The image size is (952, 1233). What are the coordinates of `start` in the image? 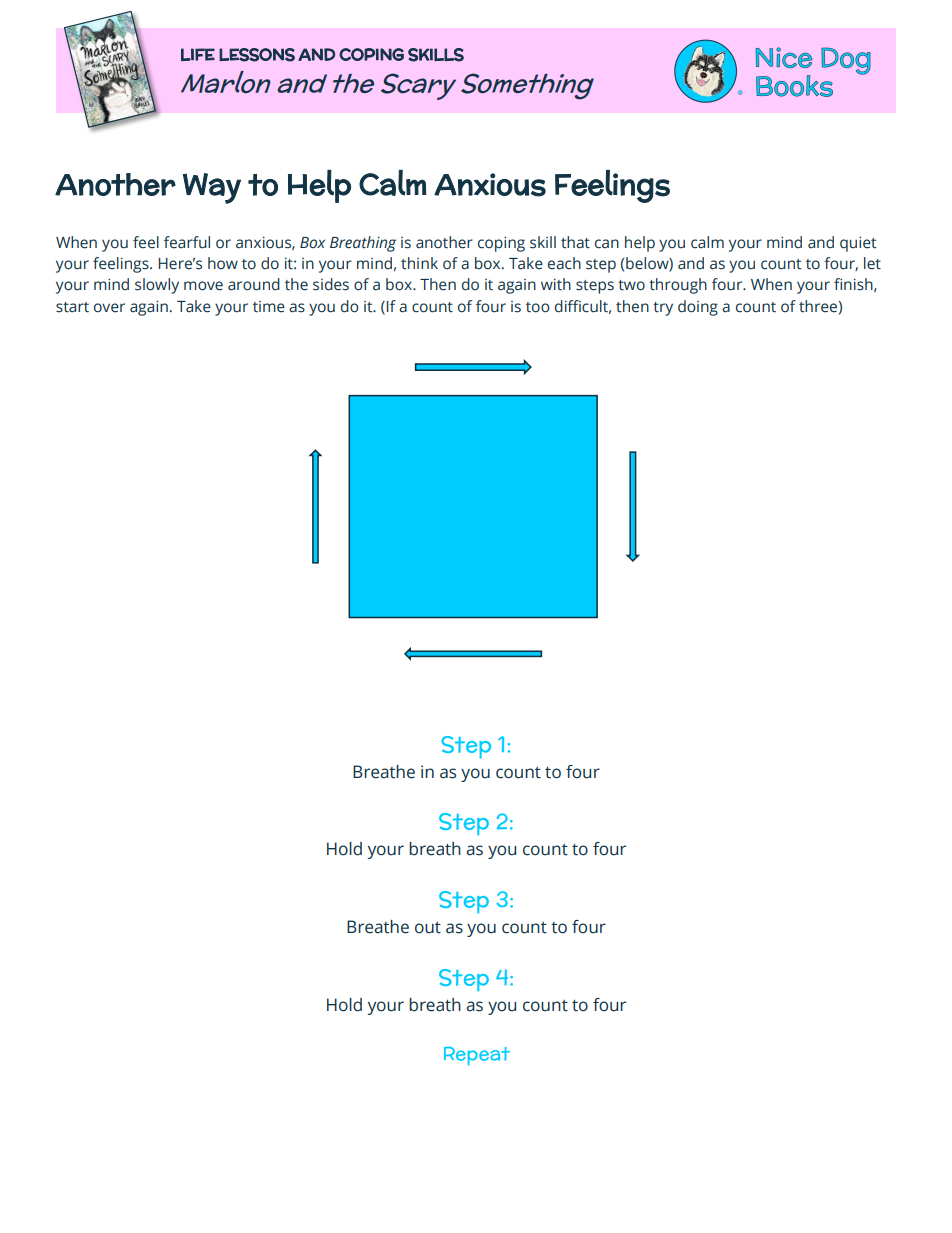 It's located at (72, 307).
